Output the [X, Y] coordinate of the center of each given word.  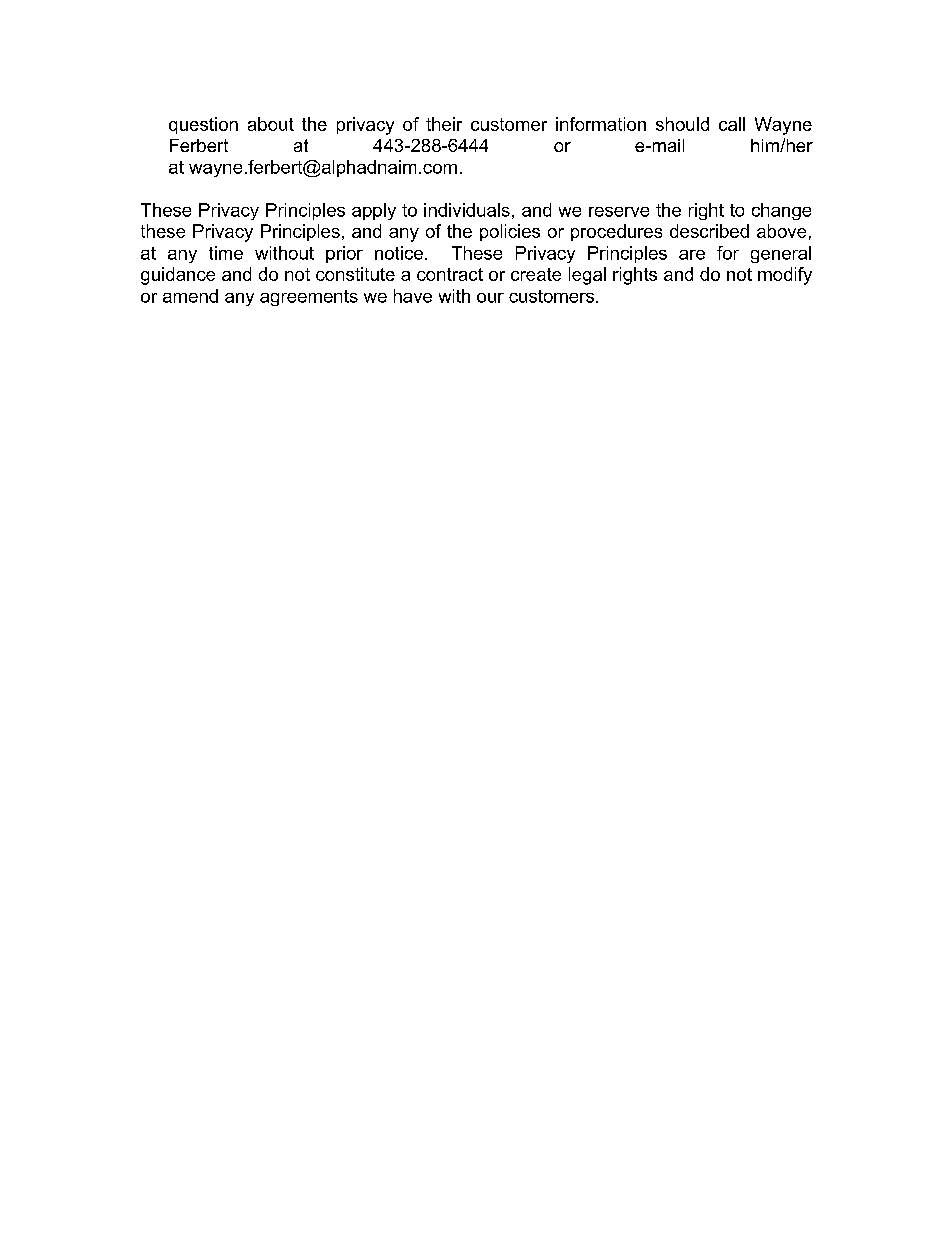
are [692, 255]
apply [374, 211]
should [682, 124]
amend [190, 296]
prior [344, 254]
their [444, 124]
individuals [467, 210]
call [732, 124]
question [203, 125]
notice [399, 253]
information [601, 124]
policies [510, 232]
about [271, 124]
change [781, 211]
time [226, 253]
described [709, 231]
